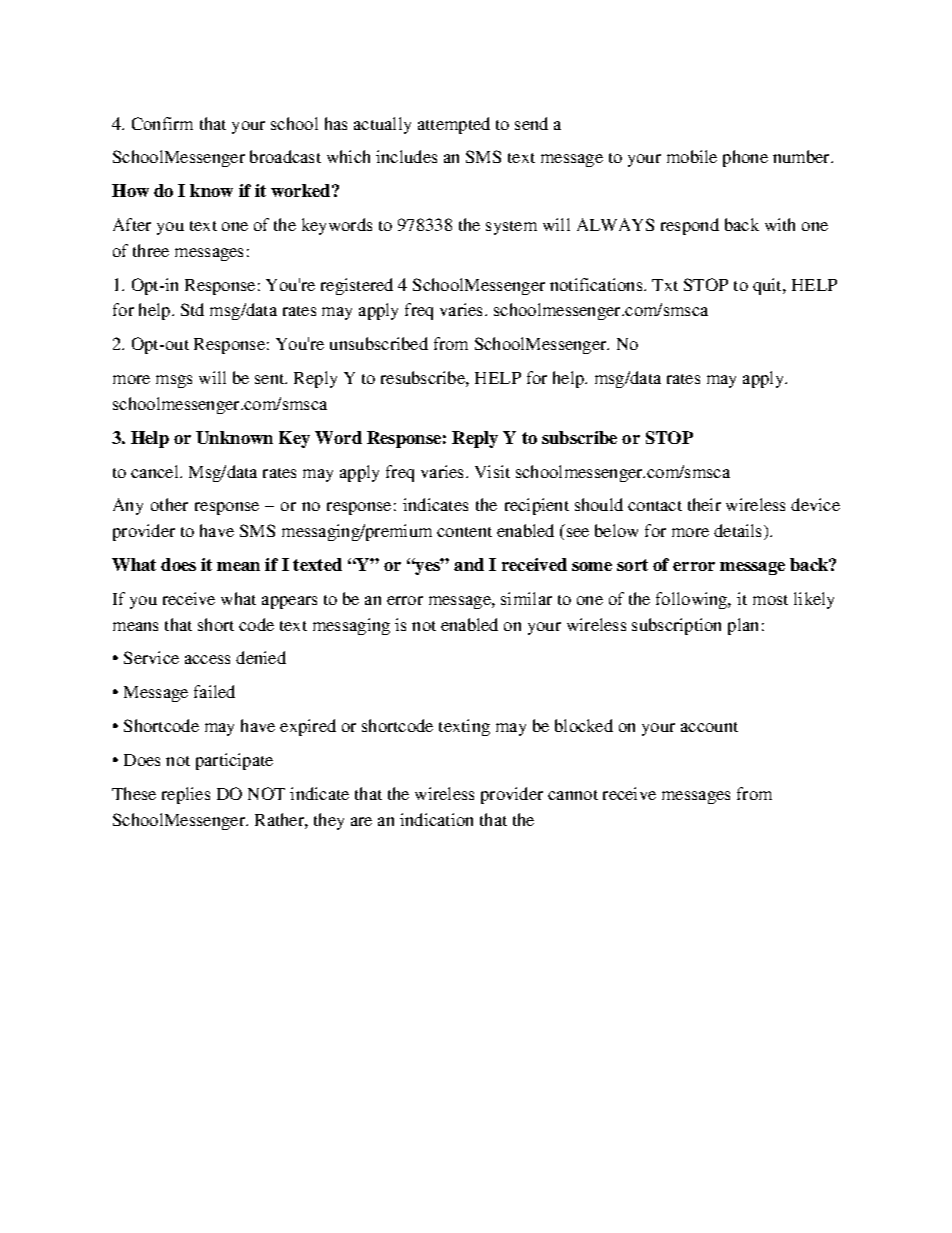 The height and width of the document is (1233, 952). What do you see at coordinates (357, 286) in the document?
I see `registered` at bounding box center [357, 286].
